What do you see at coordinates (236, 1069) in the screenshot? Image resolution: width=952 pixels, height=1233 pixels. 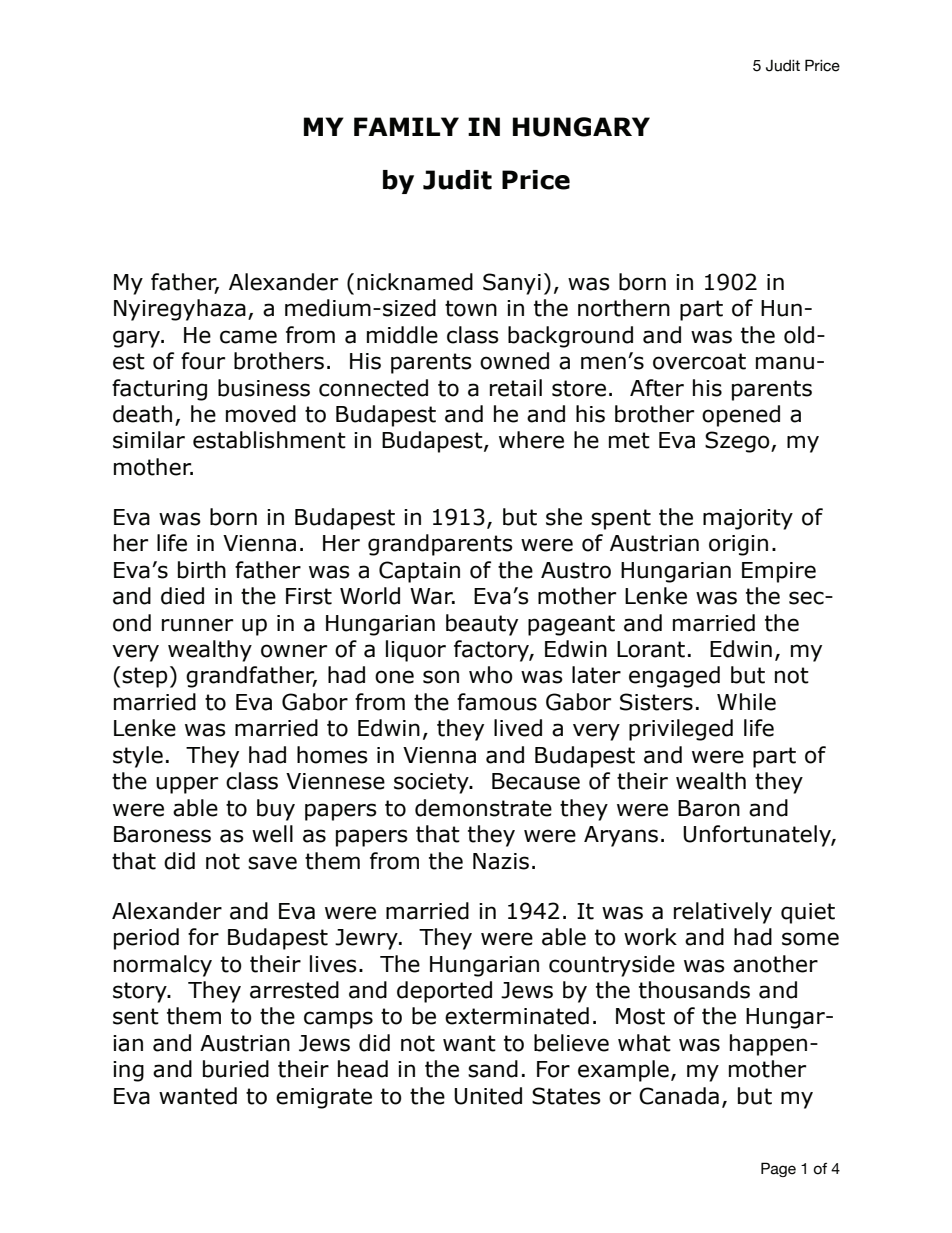 I see `buried` at bounding box center [236, 1069].
